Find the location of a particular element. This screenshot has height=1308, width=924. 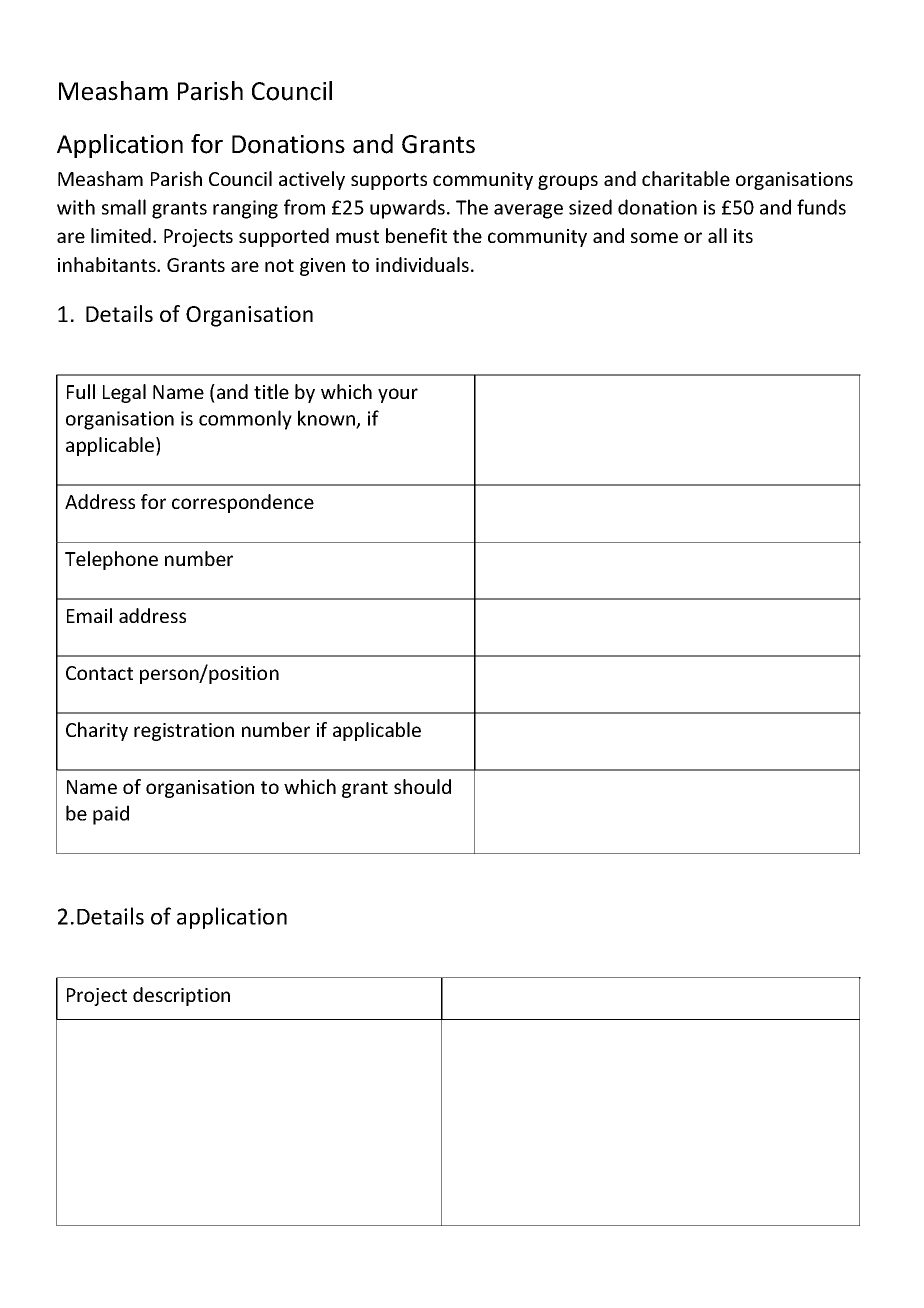

upwards is located at coordinates (407, 209).
